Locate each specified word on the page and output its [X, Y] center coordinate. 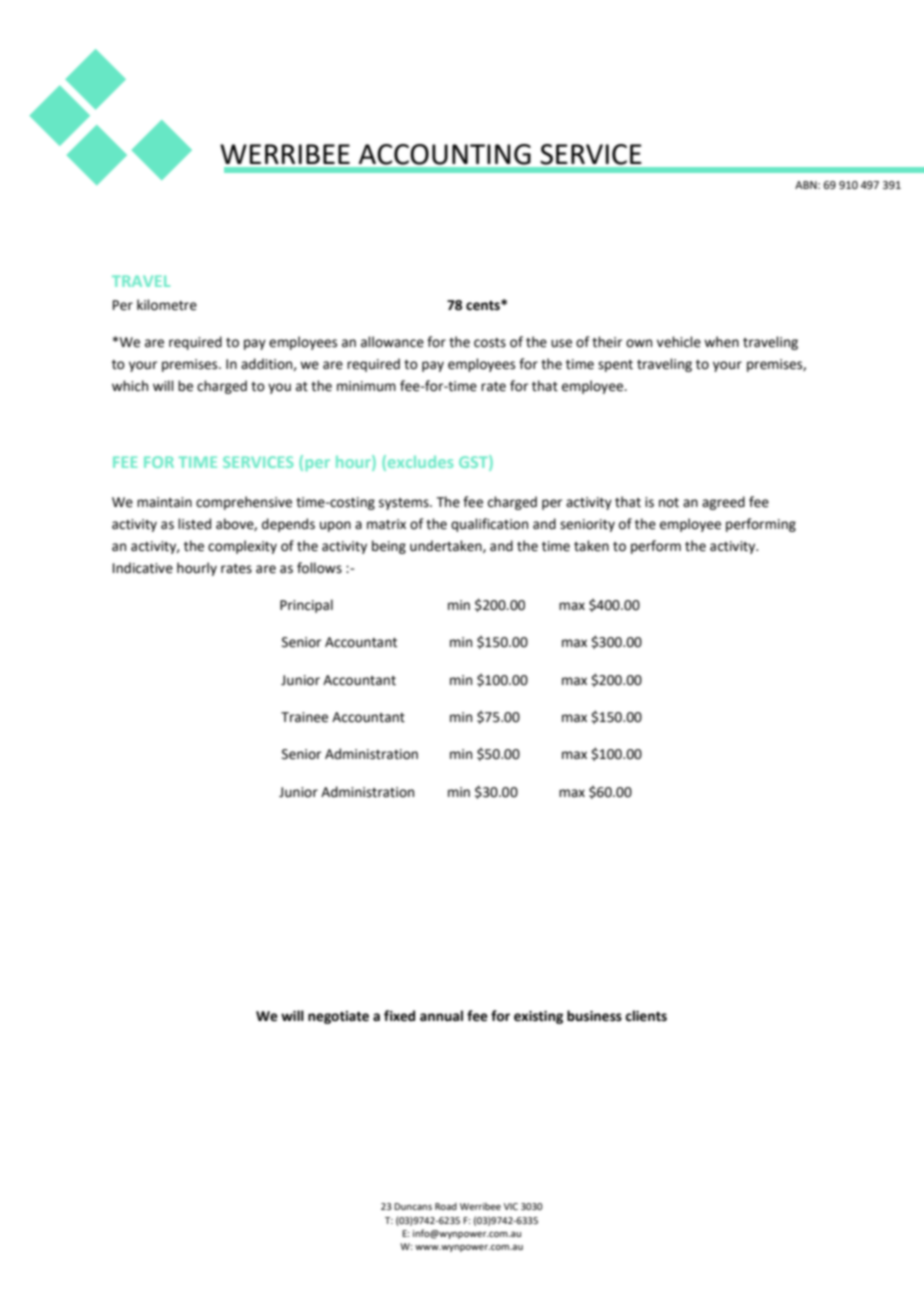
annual [441, 1016]
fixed [399, 1016]
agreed [723, 503]
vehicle [679, 342]
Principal [306, 606]
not [669, 503]
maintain [164, 502]
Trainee [304, 717]
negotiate [338, 1017]
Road [446, 1206]
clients [646, 1016]
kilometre [167, 305]
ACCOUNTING [445, 154]
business [594, 1016]
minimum [366, 386]
